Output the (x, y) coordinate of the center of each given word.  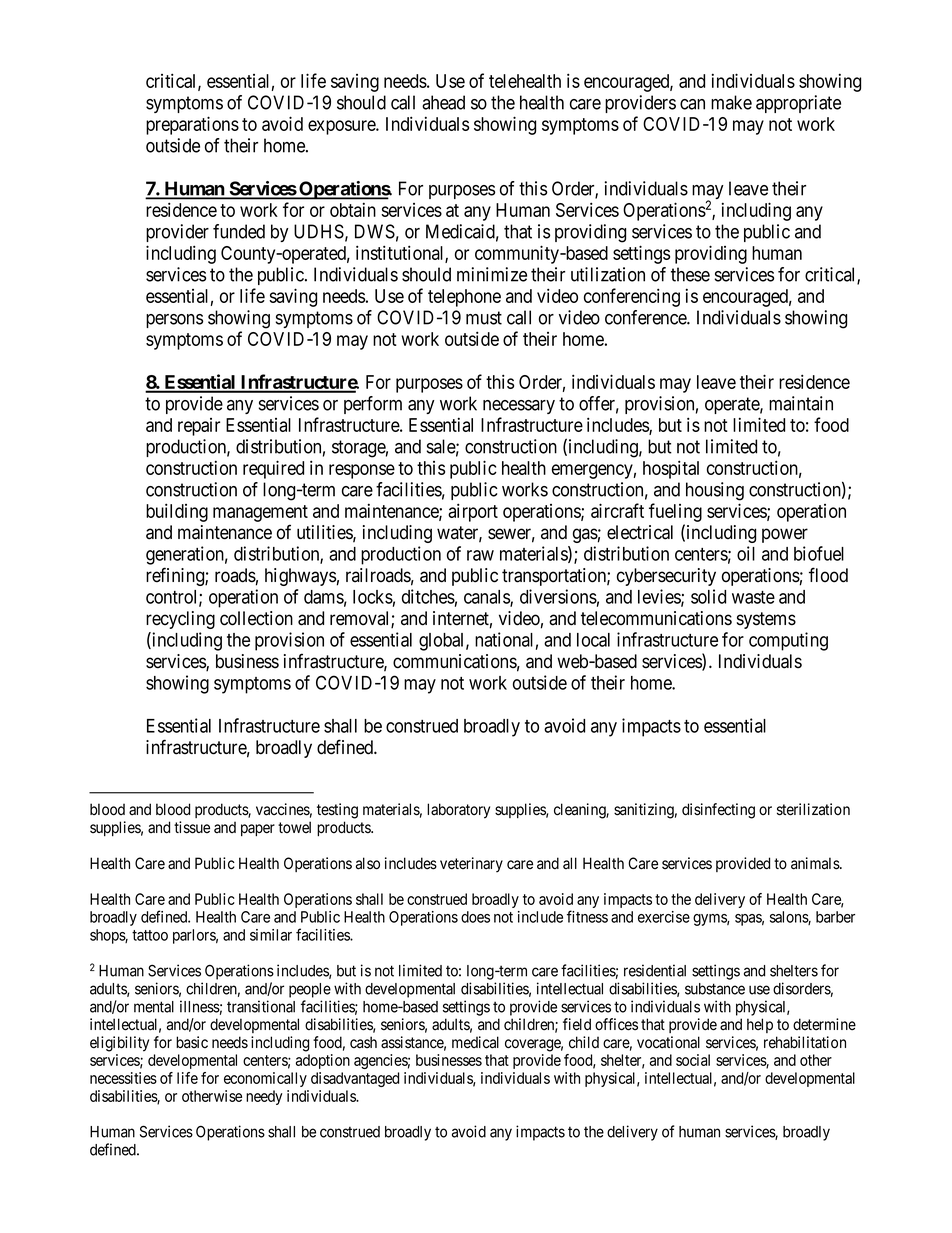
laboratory (458, 811)
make (731, 102)
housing (715, 491)
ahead (443, 102)
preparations (192, 125)
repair (199, 427)
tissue (192, 827)
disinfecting (718, 811)
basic (192, 1042)
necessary (519, 407)
